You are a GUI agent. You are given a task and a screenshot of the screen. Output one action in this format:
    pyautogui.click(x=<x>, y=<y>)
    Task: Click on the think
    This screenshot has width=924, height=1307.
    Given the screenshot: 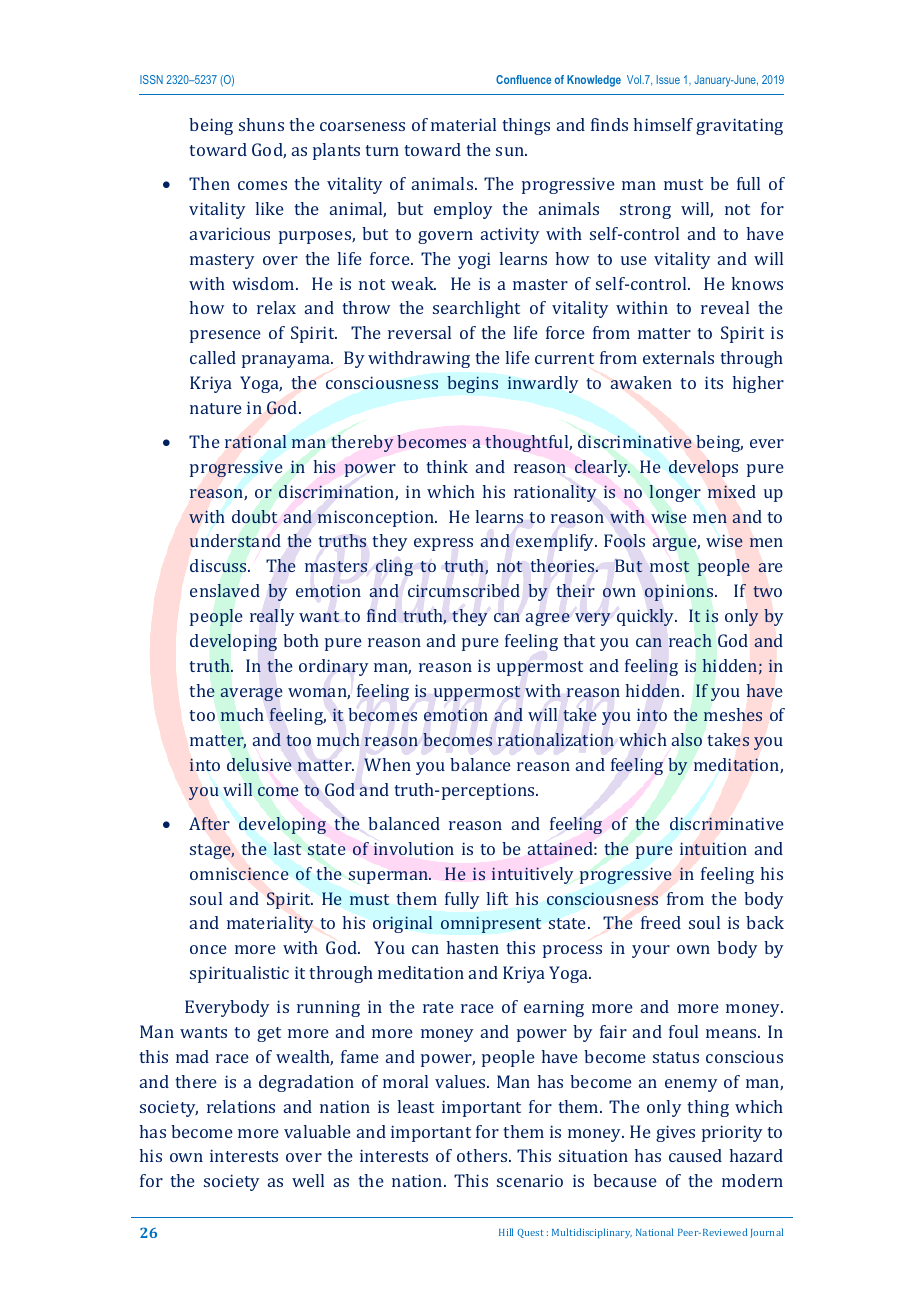 What is the action you would take?
    pyautogui.click(x=447, y=466)
